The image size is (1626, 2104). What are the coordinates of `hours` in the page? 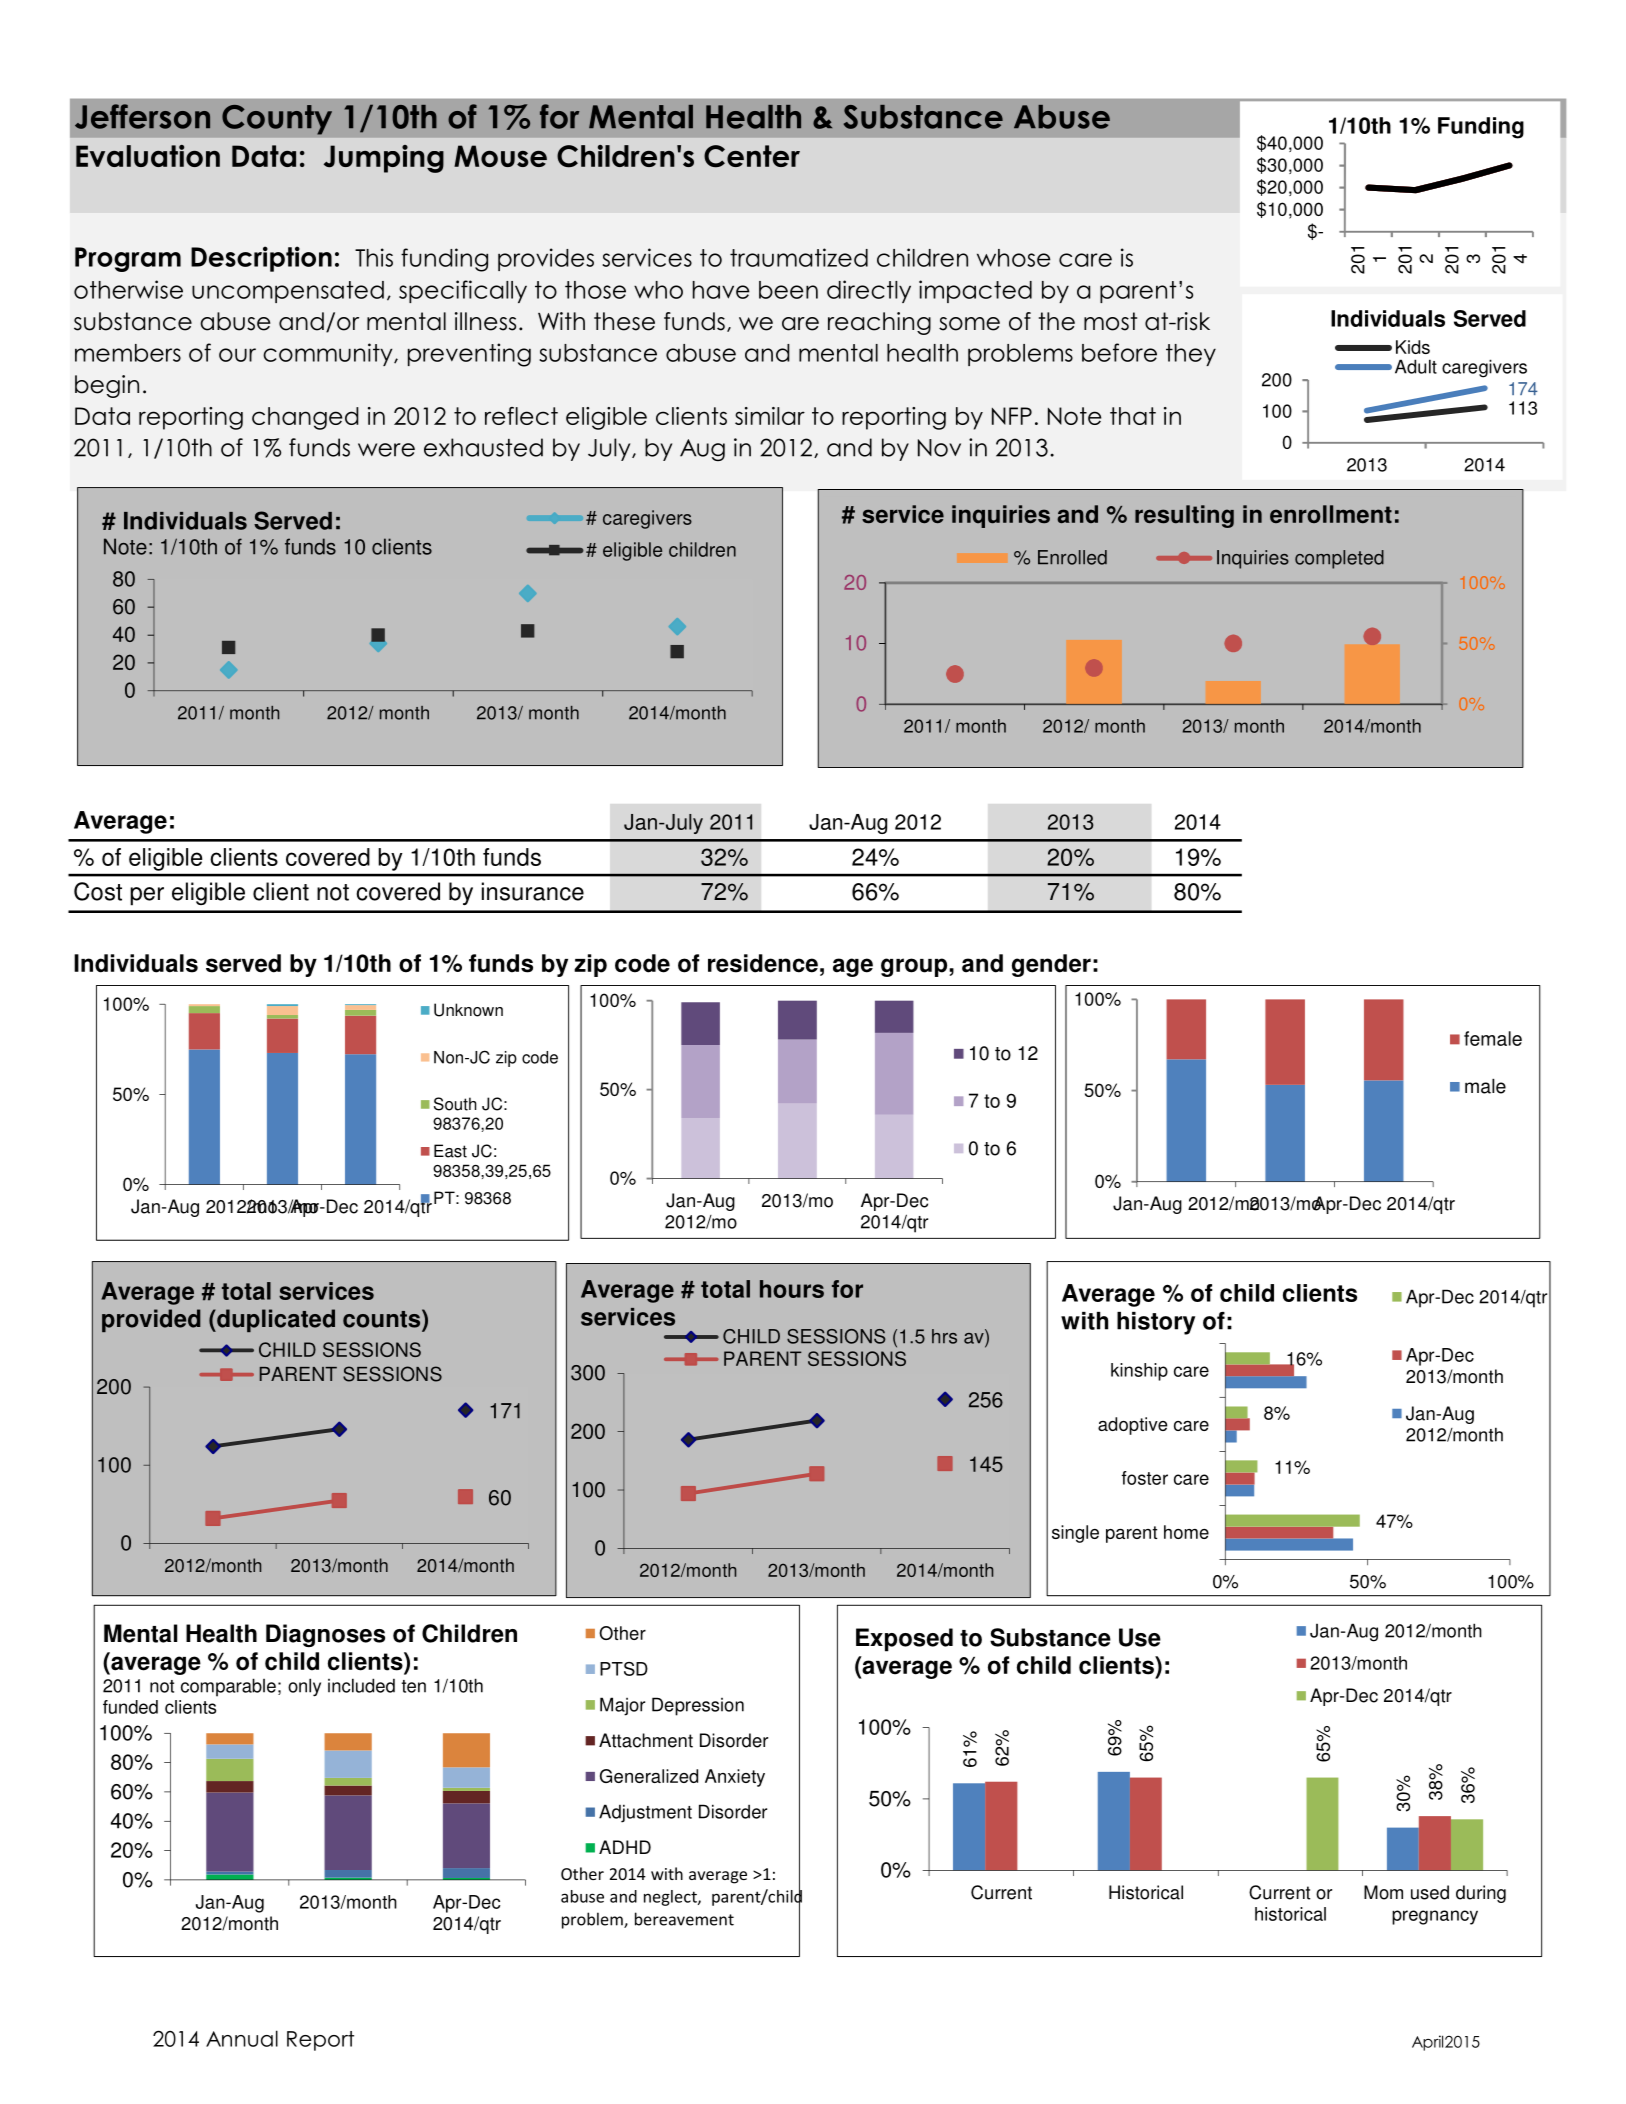 It's located at (792, 1289).
